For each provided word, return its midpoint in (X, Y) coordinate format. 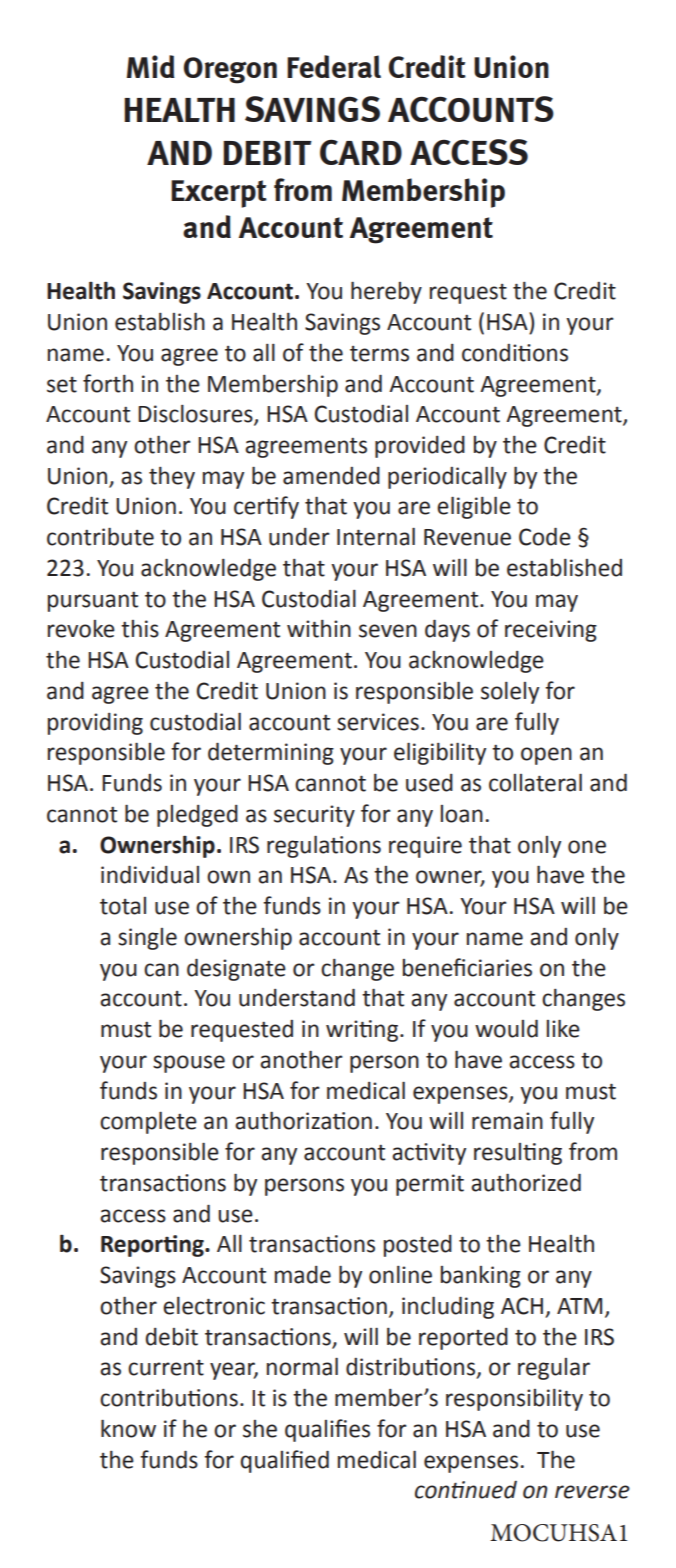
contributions (169, 1398)
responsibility (514, 1400)
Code (545, 536)
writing (363, 1031)
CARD (361, 152)
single (147, 939)
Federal (334, 66)
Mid (151, 66)
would (506, 1028)
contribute (100, 536)
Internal (376, 536)
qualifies (327, 1430)
